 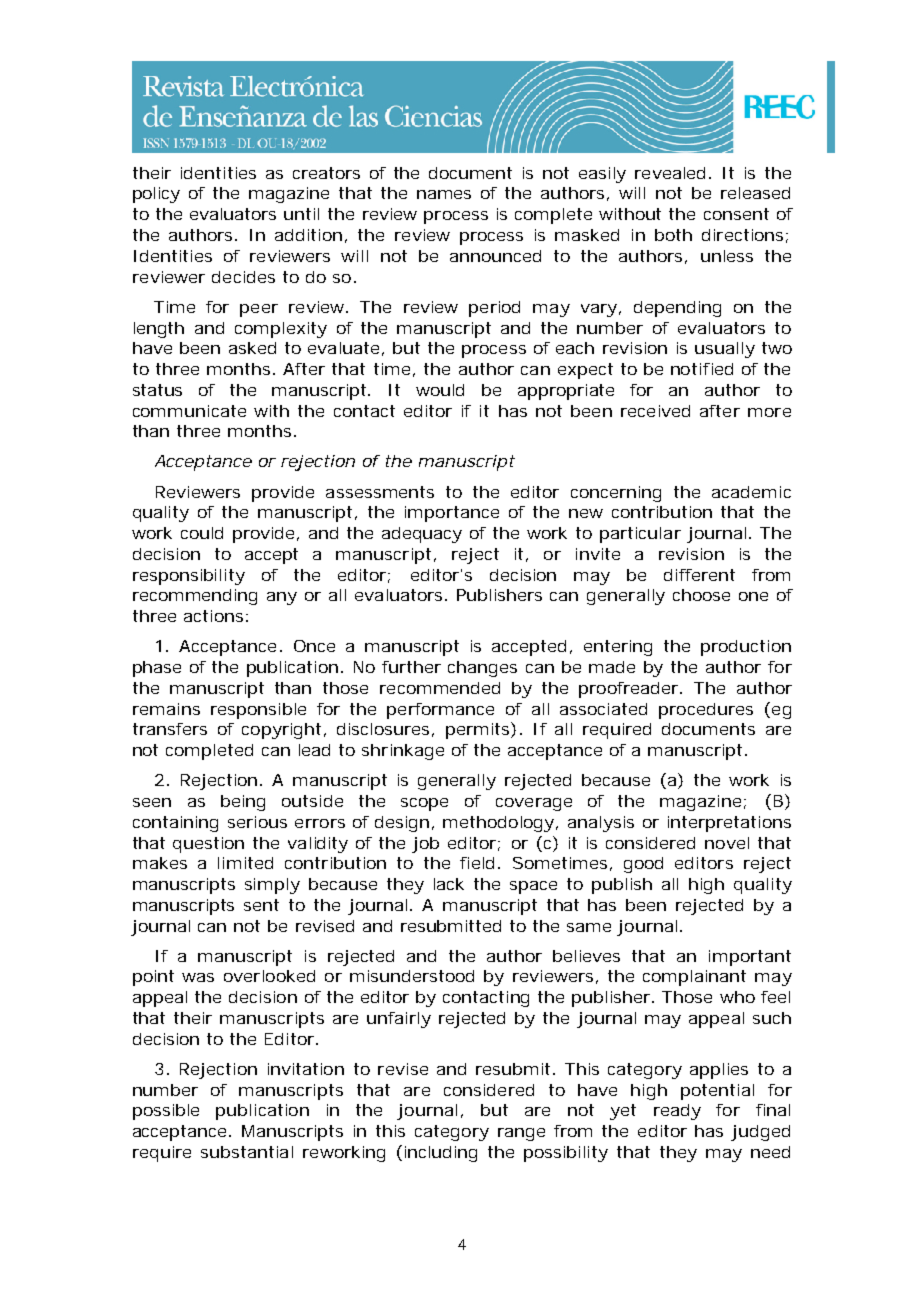 I want to click on policy, so click(x=156, y=195).
